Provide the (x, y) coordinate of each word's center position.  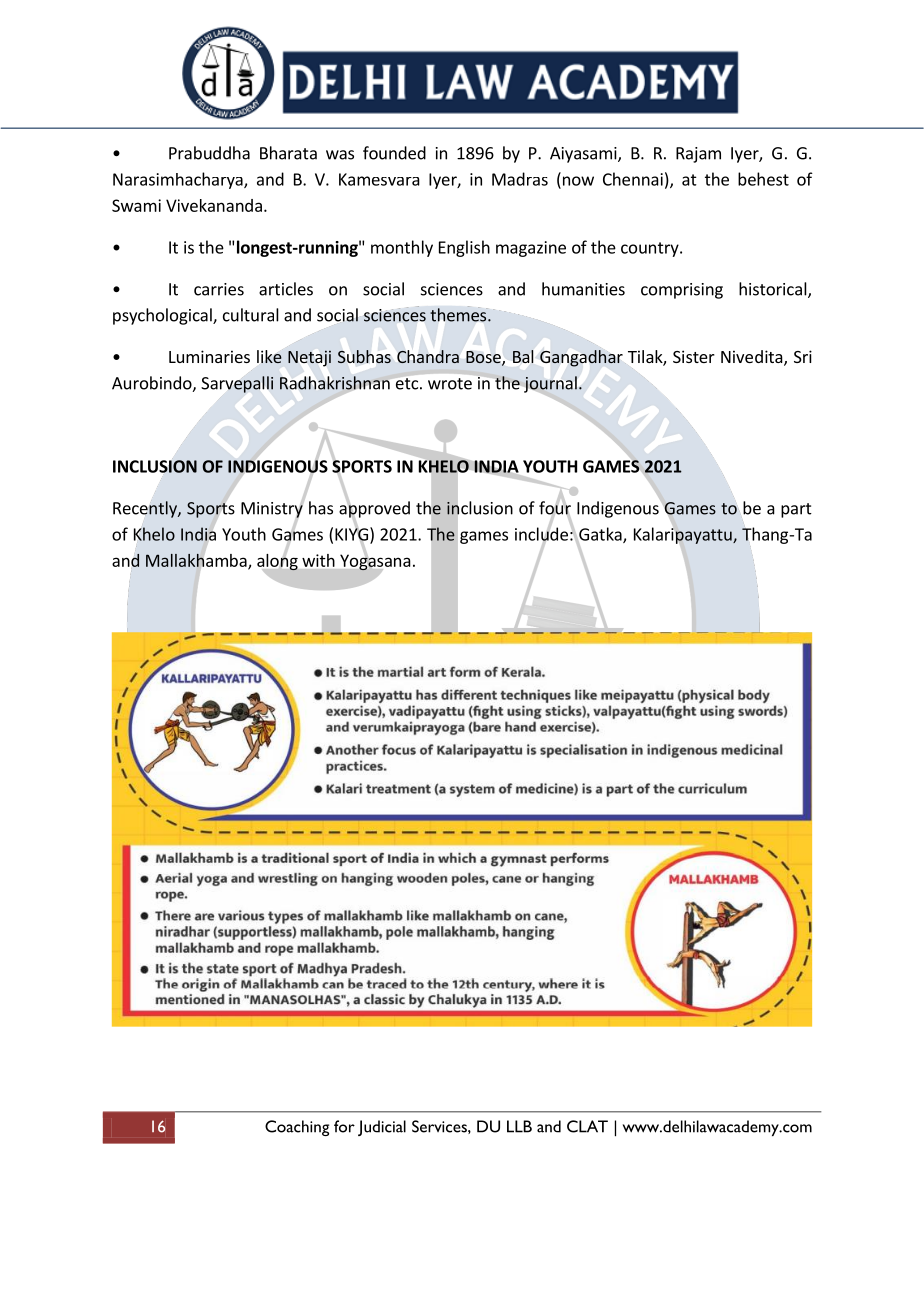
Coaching (297, 1128)
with (318, 560)
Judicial (382, 1128)
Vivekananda (214, 205)
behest (763, 179)
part (796, 510)
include (541, 534)
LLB (519, 1126)
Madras (520, 179)
